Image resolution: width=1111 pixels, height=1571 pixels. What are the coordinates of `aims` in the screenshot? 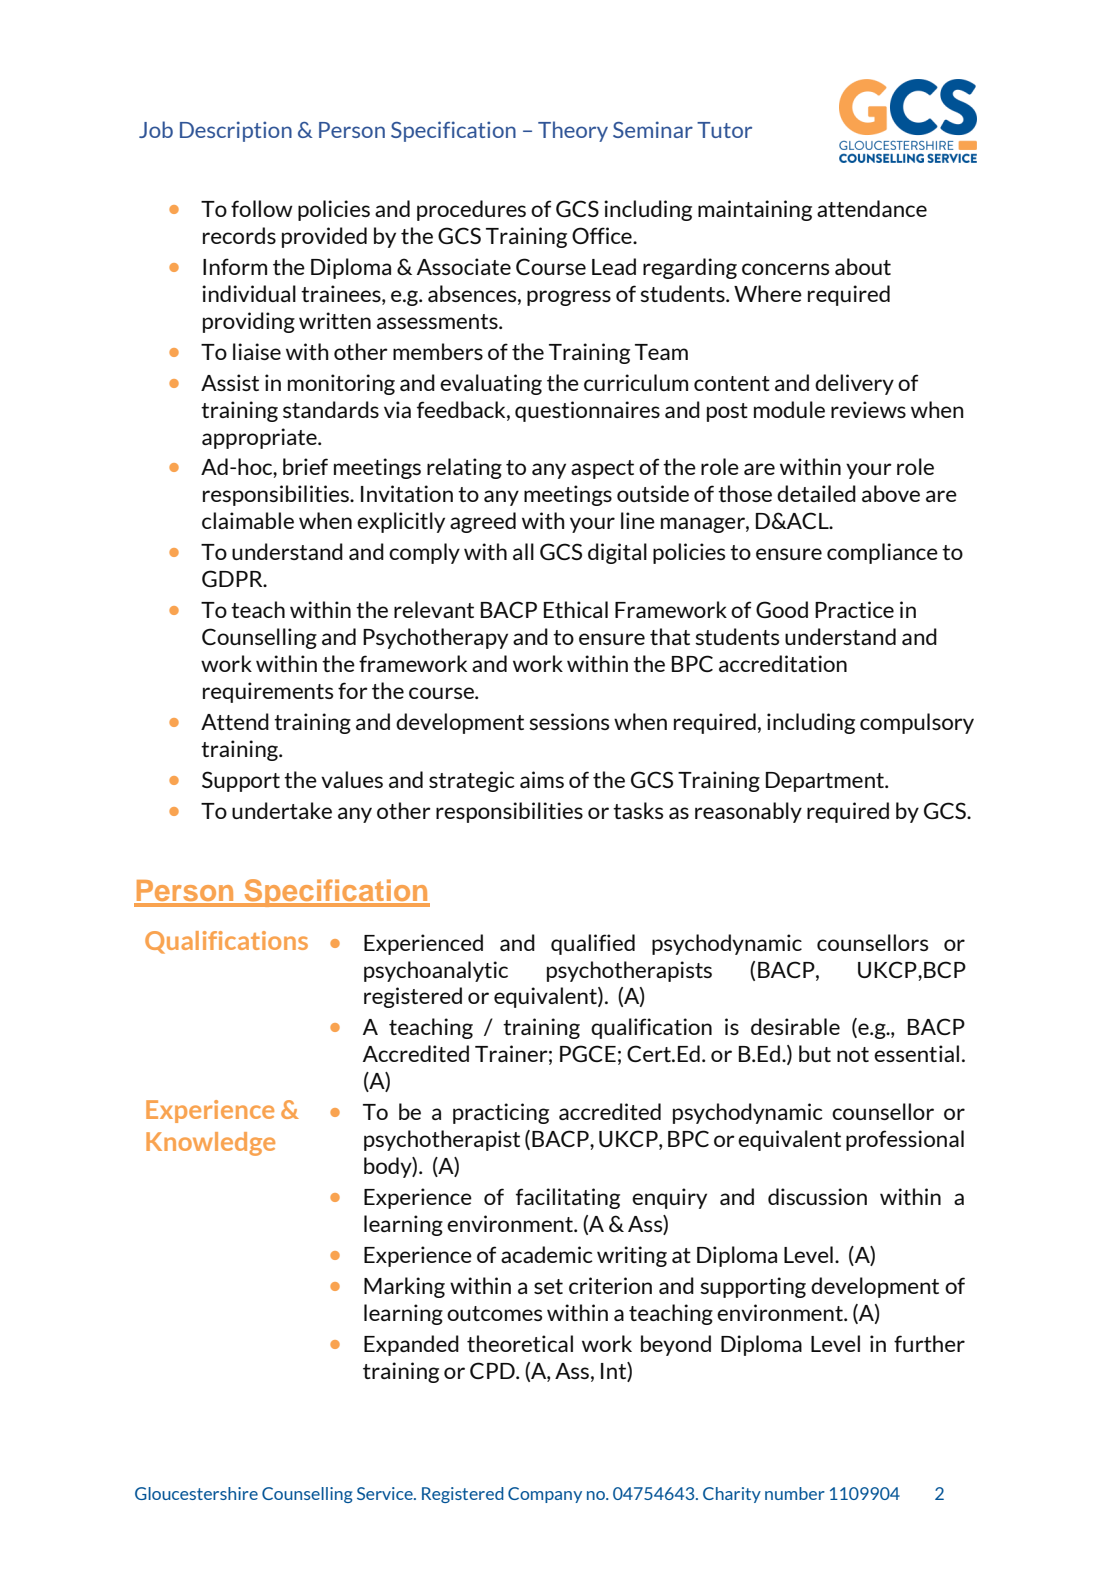 It's located at (542, 779).
